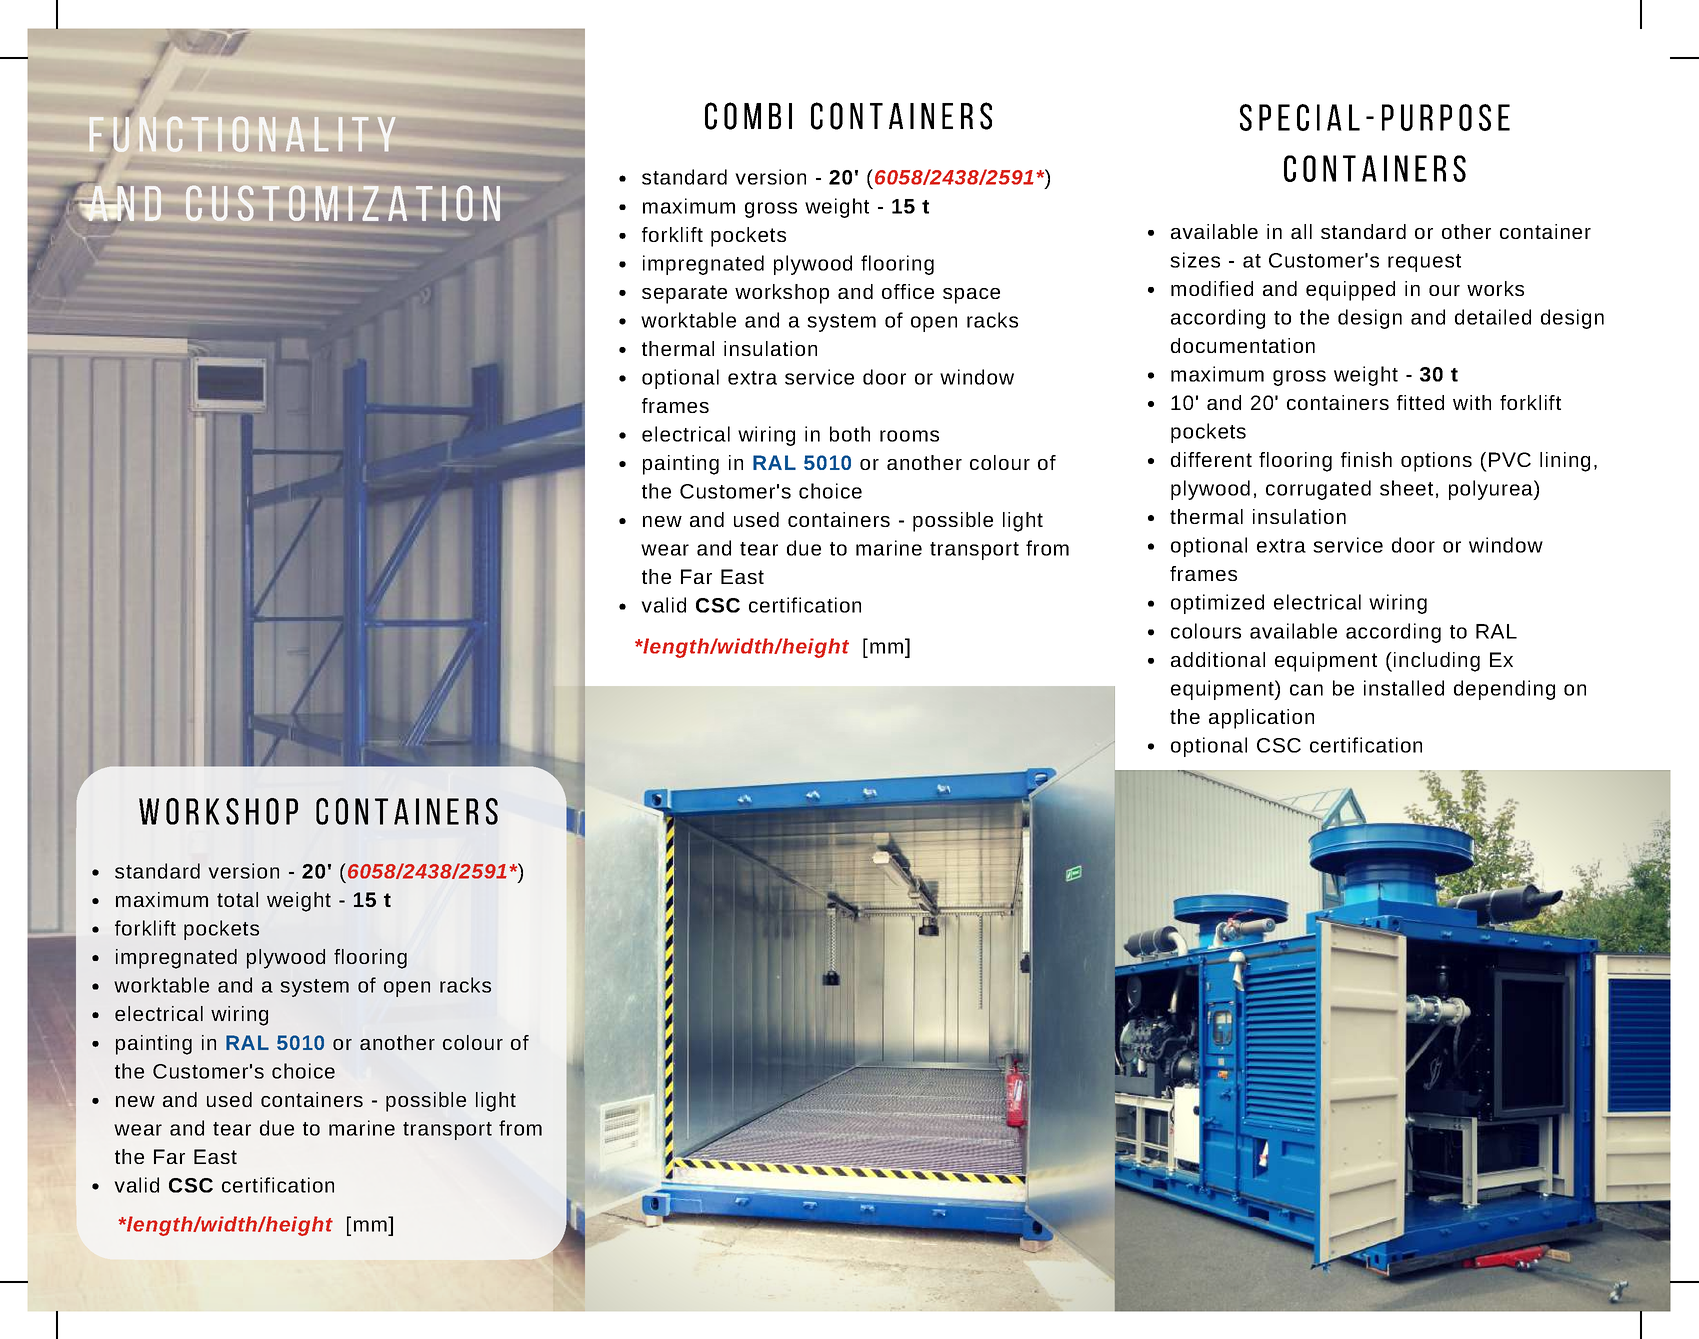  I want to click on additional, so click(1218, 659).
